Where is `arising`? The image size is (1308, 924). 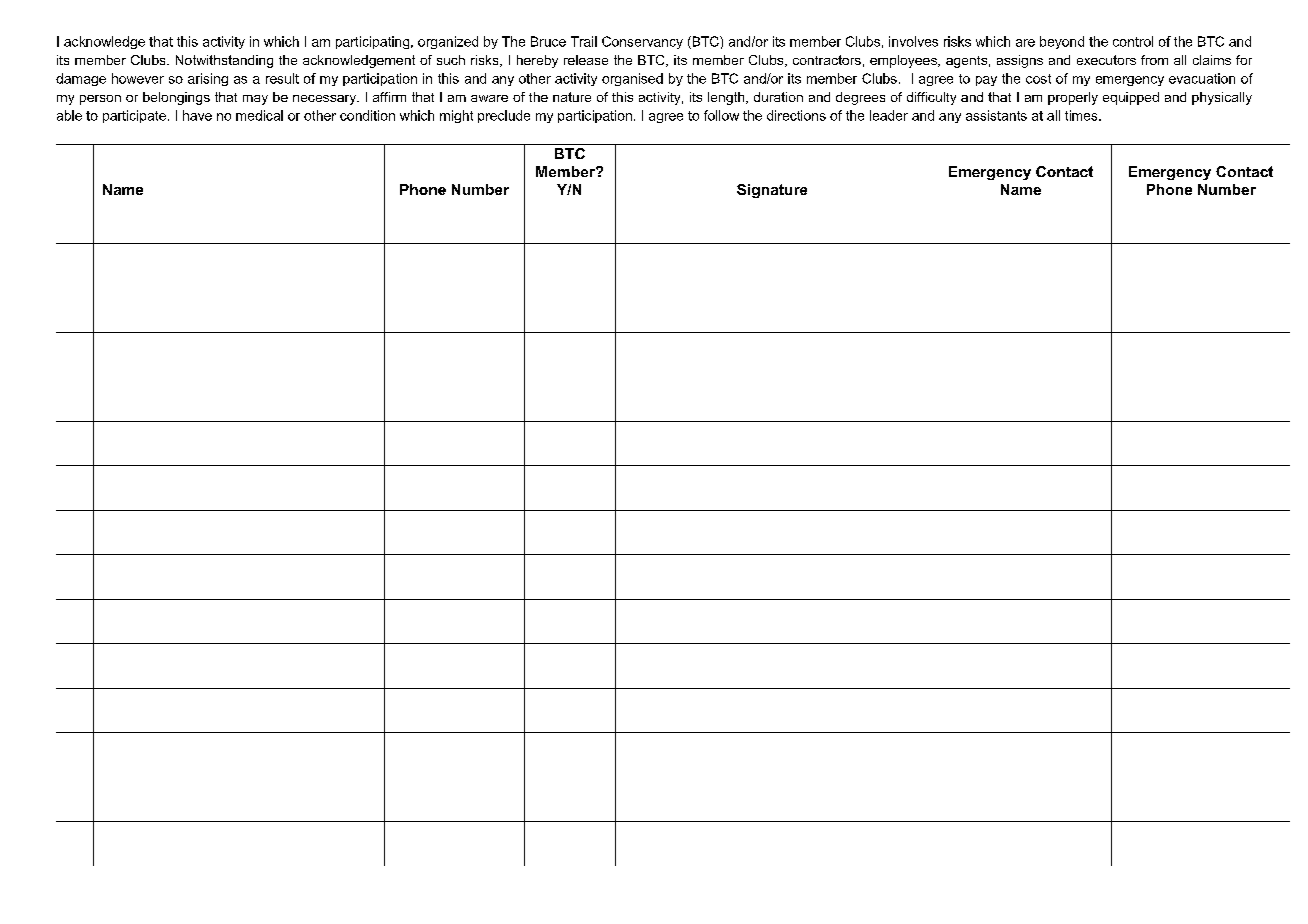
arising is located at coordinates (208, 79).
